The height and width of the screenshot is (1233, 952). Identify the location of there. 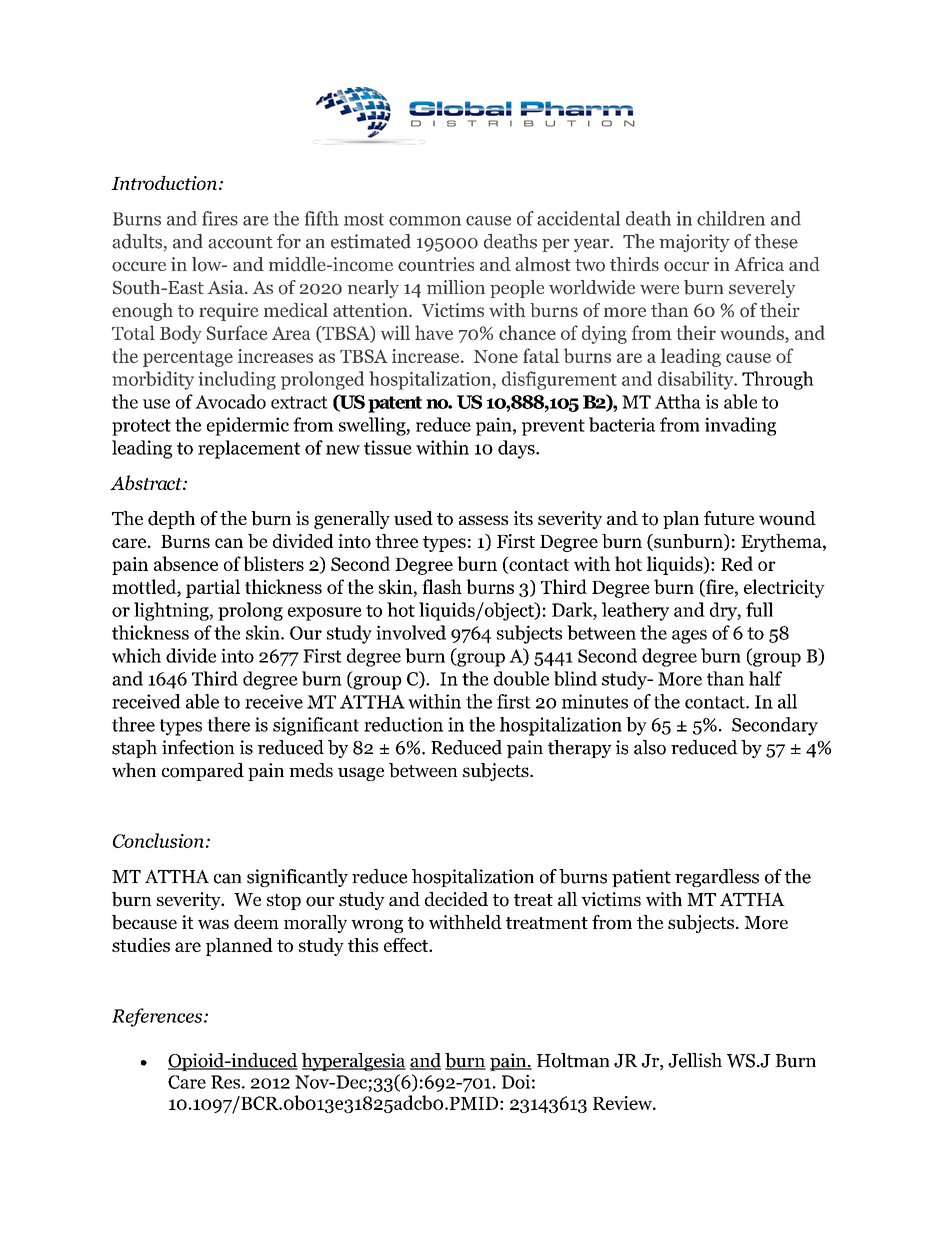
(228, 724).
